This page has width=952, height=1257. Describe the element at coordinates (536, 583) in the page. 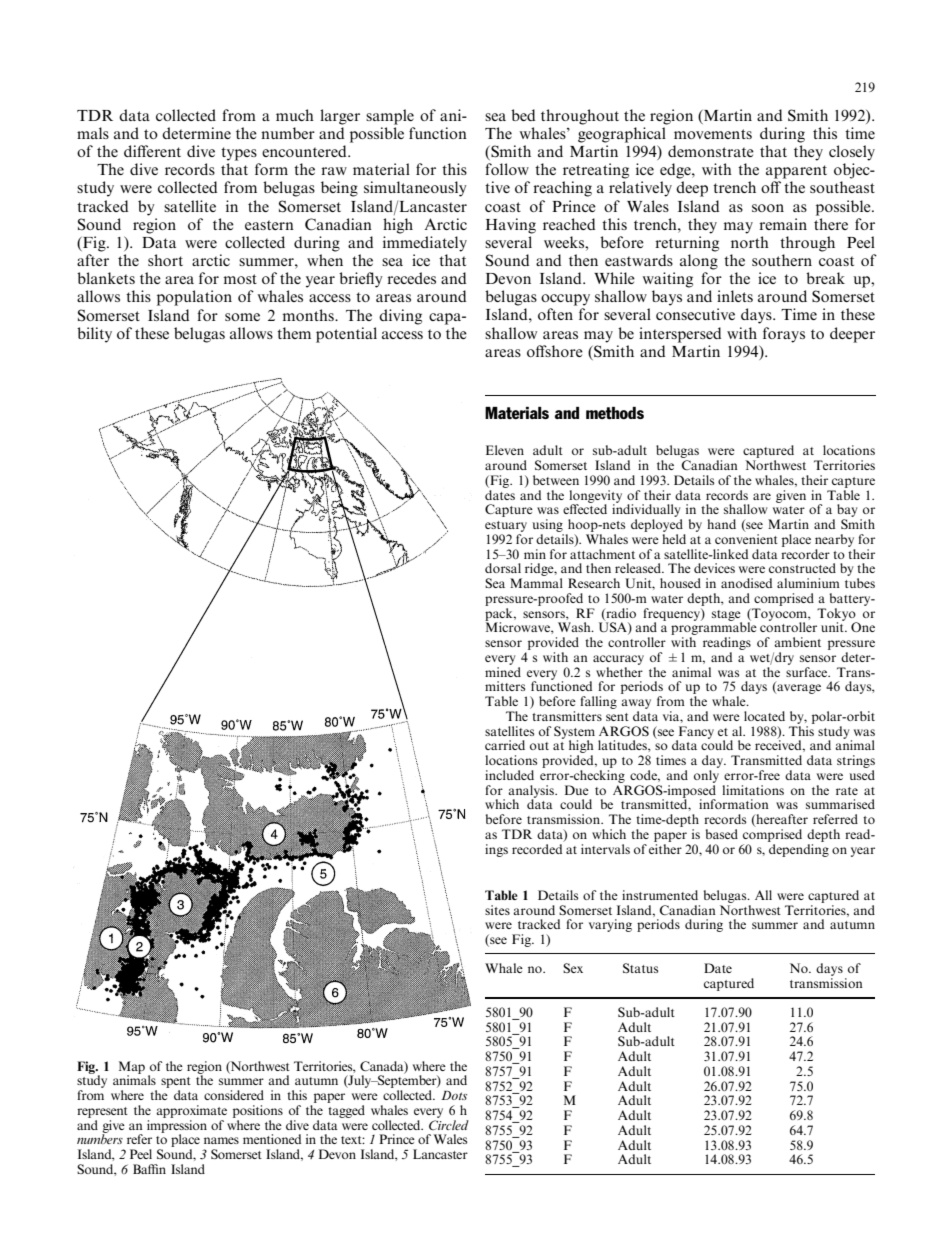

I see `Mammal` at that location.
